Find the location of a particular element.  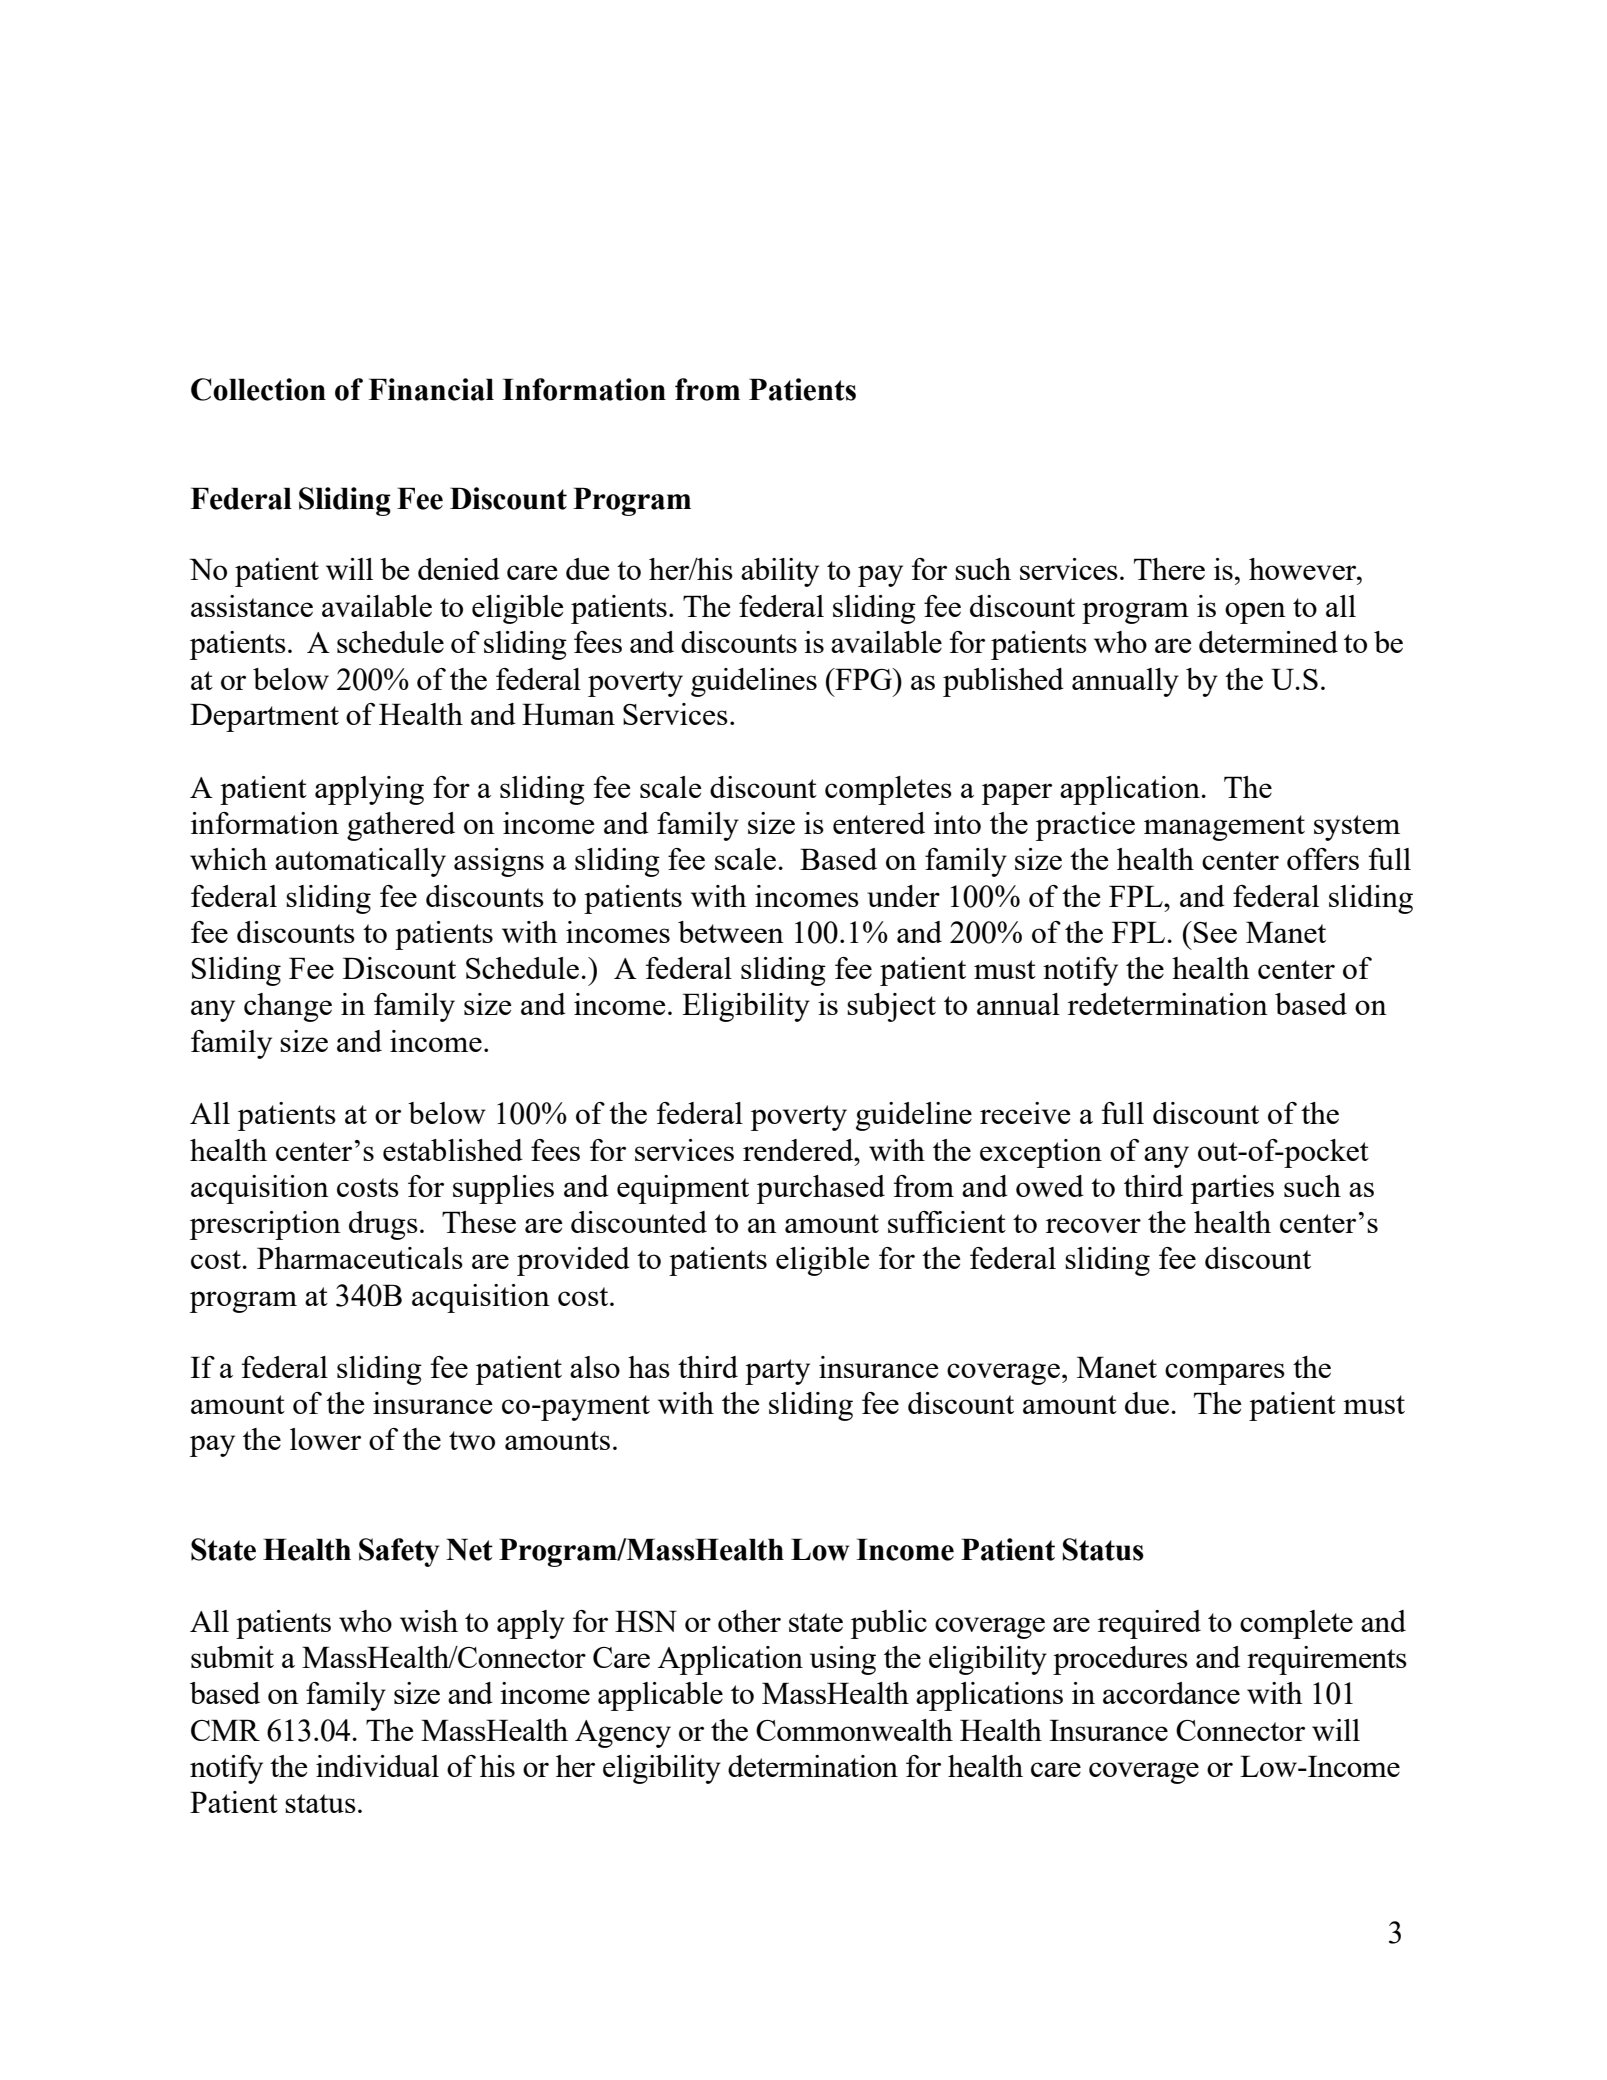

ability is located at coordinates (780, 572).
